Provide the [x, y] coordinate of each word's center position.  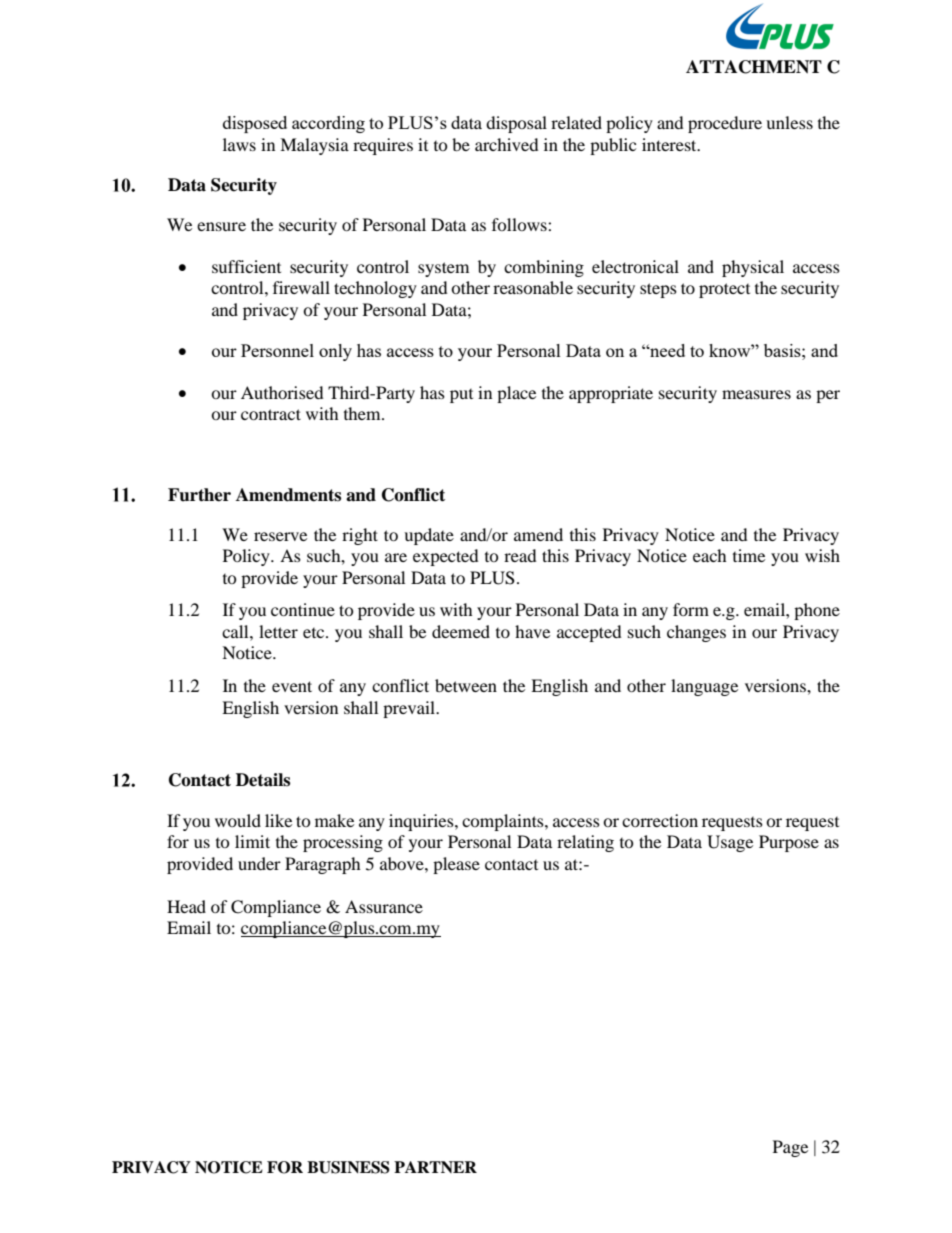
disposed [255, 124]
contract [271, 414]
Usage [730, 843]
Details [263, 780]
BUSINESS [348, 1167]
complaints [504, 822]
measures [756, 394]
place [516, 394]
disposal [516, 124]
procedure [725, 124]
